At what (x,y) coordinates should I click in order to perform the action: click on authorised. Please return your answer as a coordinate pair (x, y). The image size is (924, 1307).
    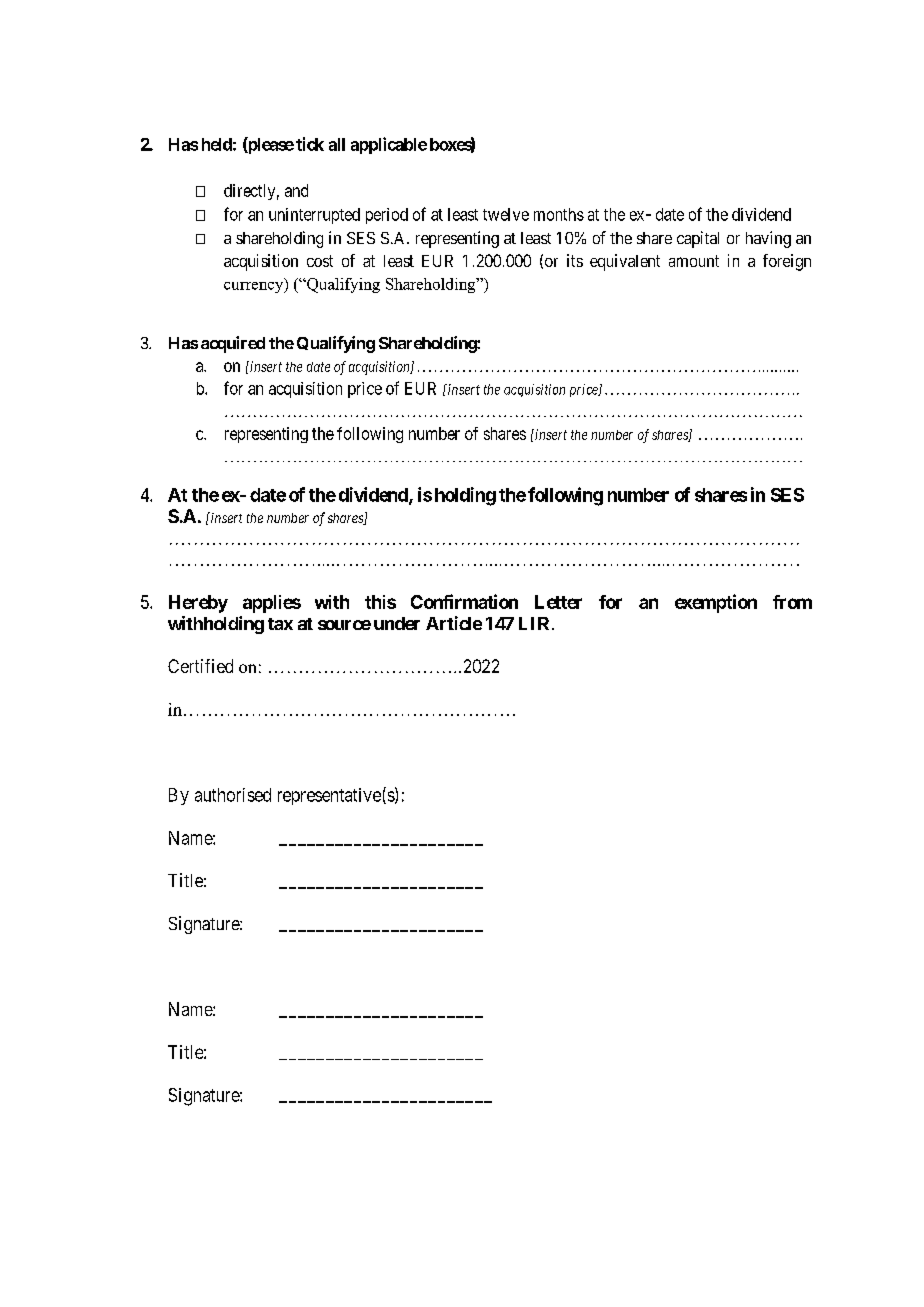
    Looking at the image, I should click on (233, 795).
